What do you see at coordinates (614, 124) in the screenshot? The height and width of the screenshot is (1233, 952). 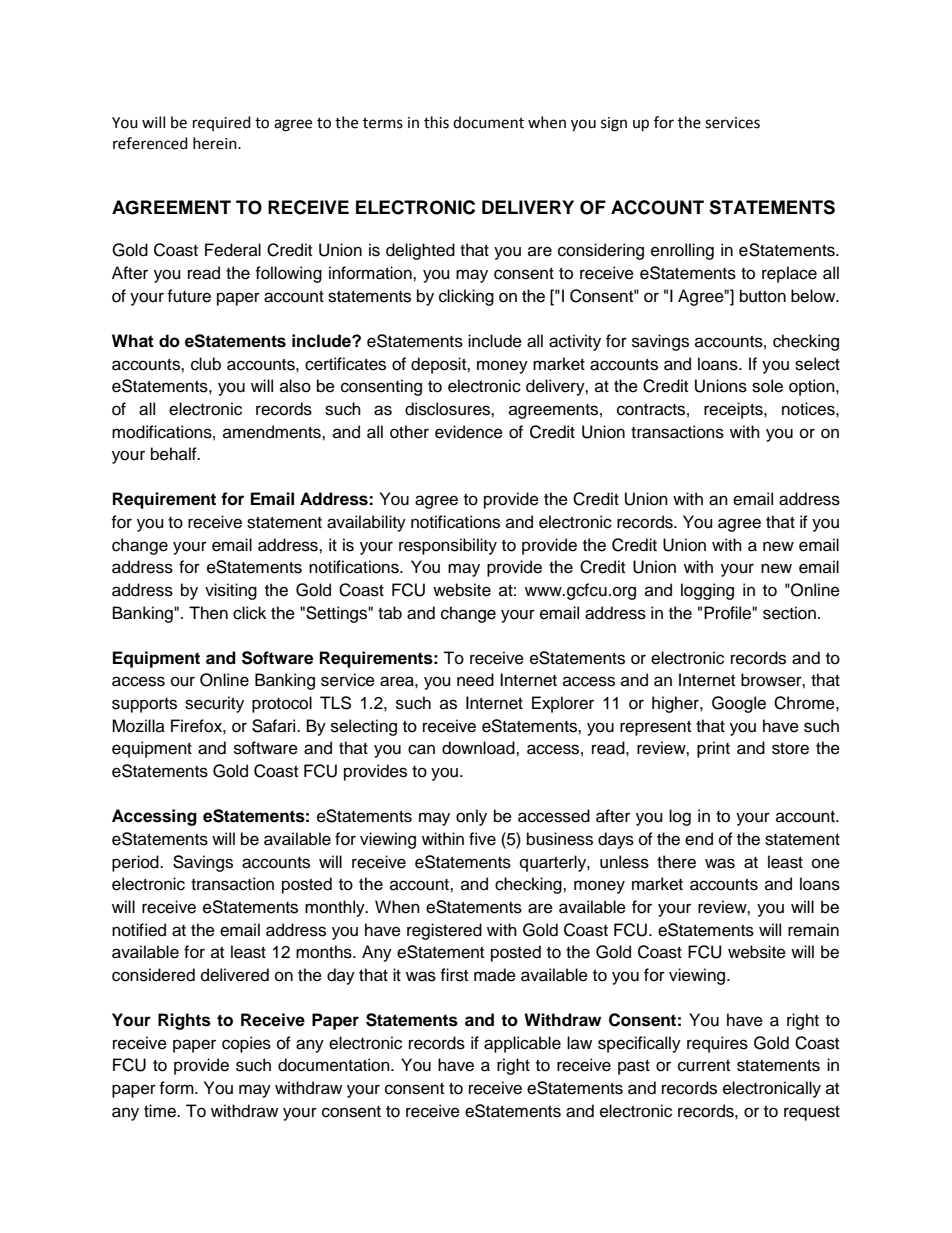 I see `sign` at bounding box center [614, 124].
